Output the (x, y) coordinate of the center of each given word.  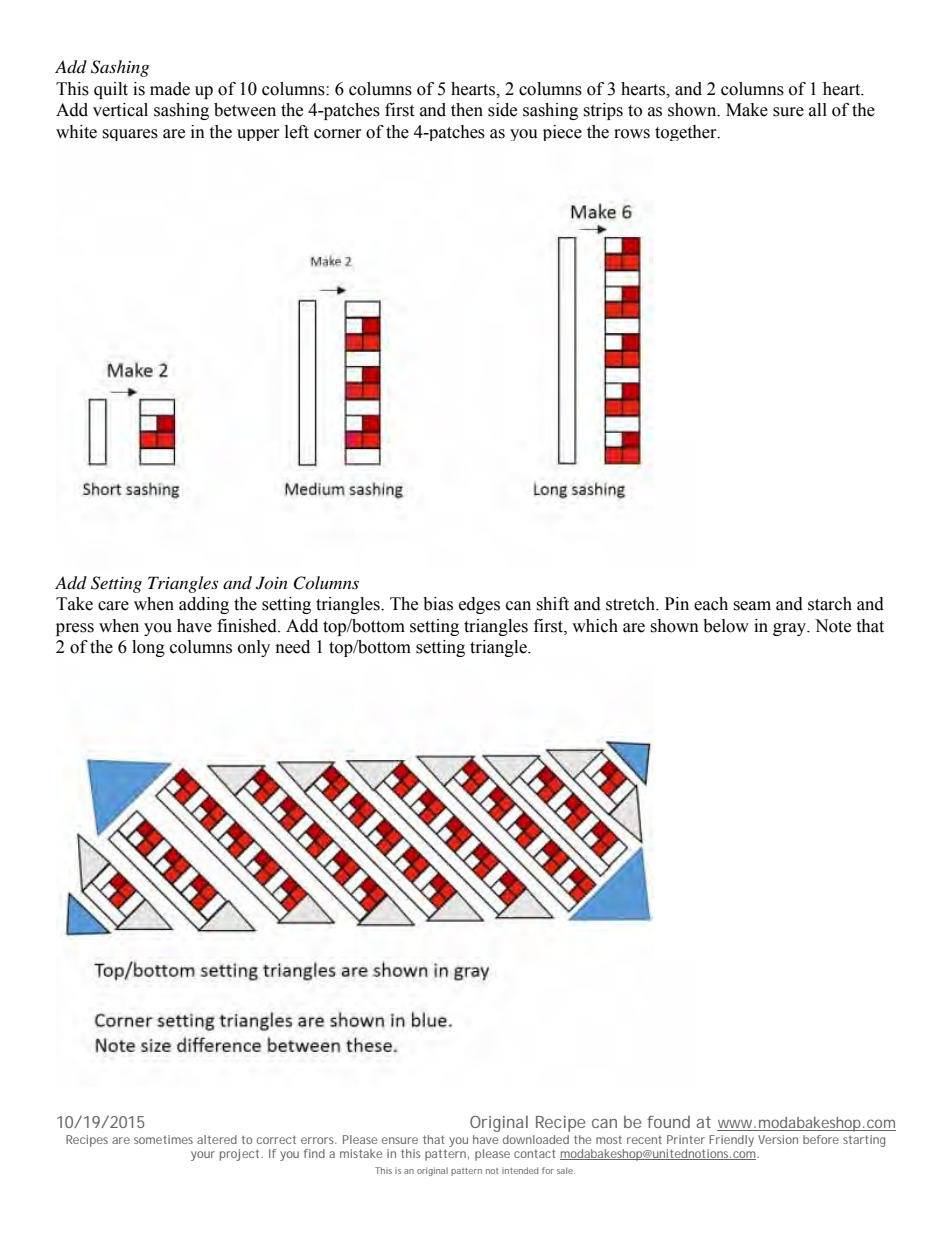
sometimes (163, 1139)
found (668, 1122)
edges (479, 605)
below (726, 626)
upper (258, 135)
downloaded (536, 1139)
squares (130, 135)
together (687, 133)
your (203, 1156)
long (148, 648)
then (467, 110)
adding (204, 605)
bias (438, 604)
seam (752, 606)
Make (747, 110)
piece (562, 133)
